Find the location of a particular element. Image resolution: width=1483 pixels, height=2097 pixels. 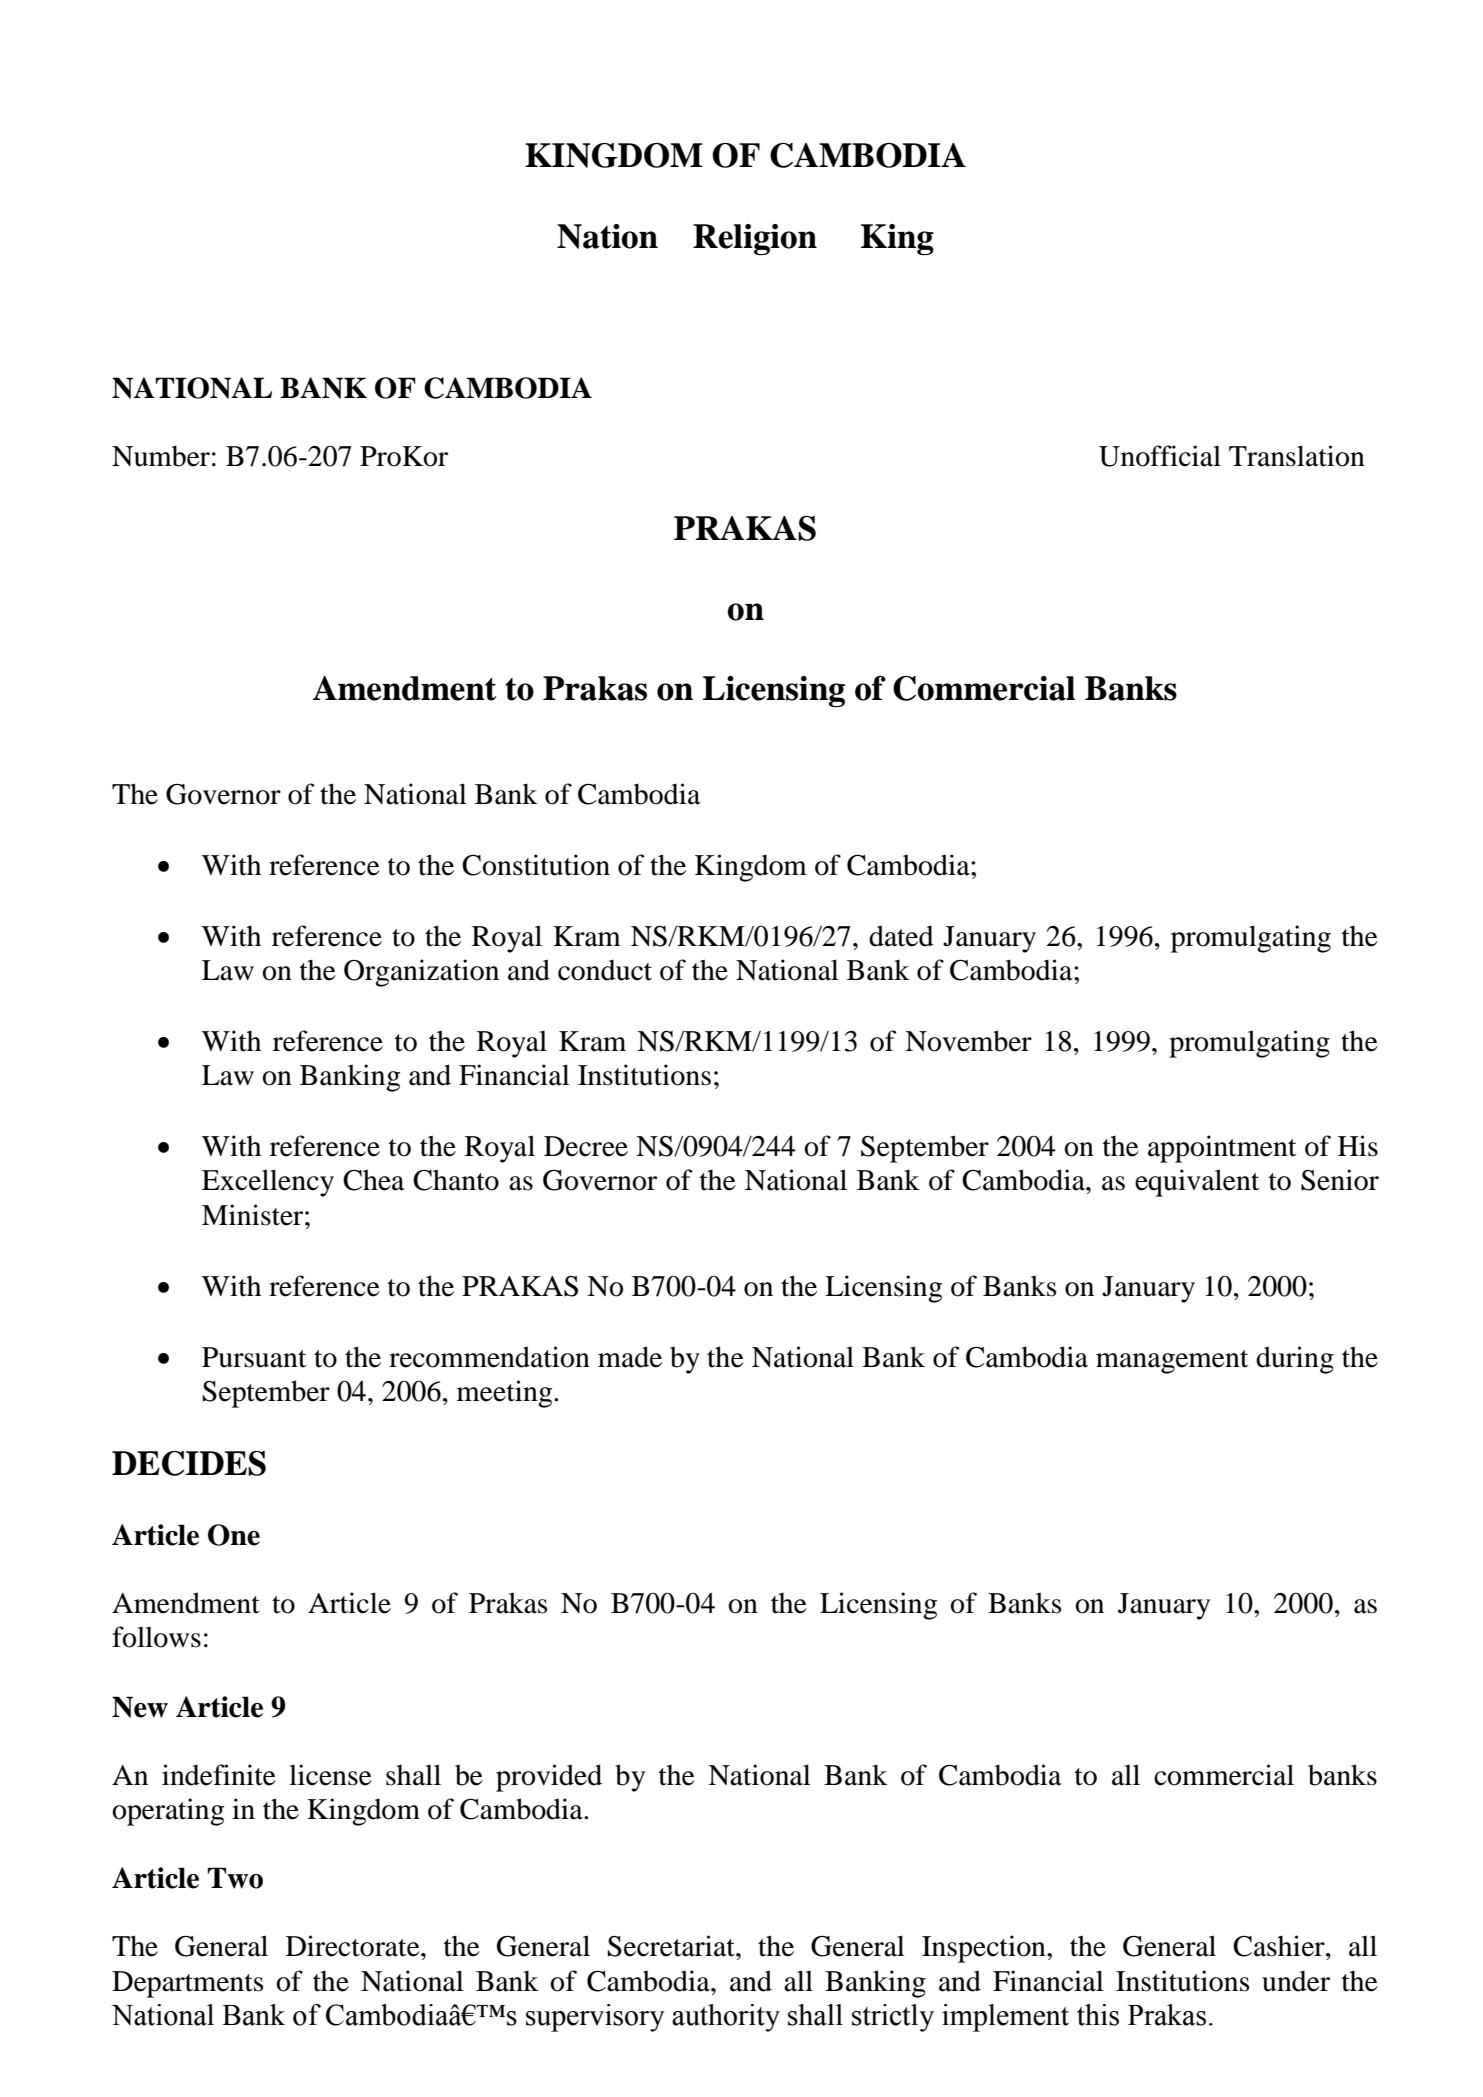

dated is located at coordinates (901, 936).
